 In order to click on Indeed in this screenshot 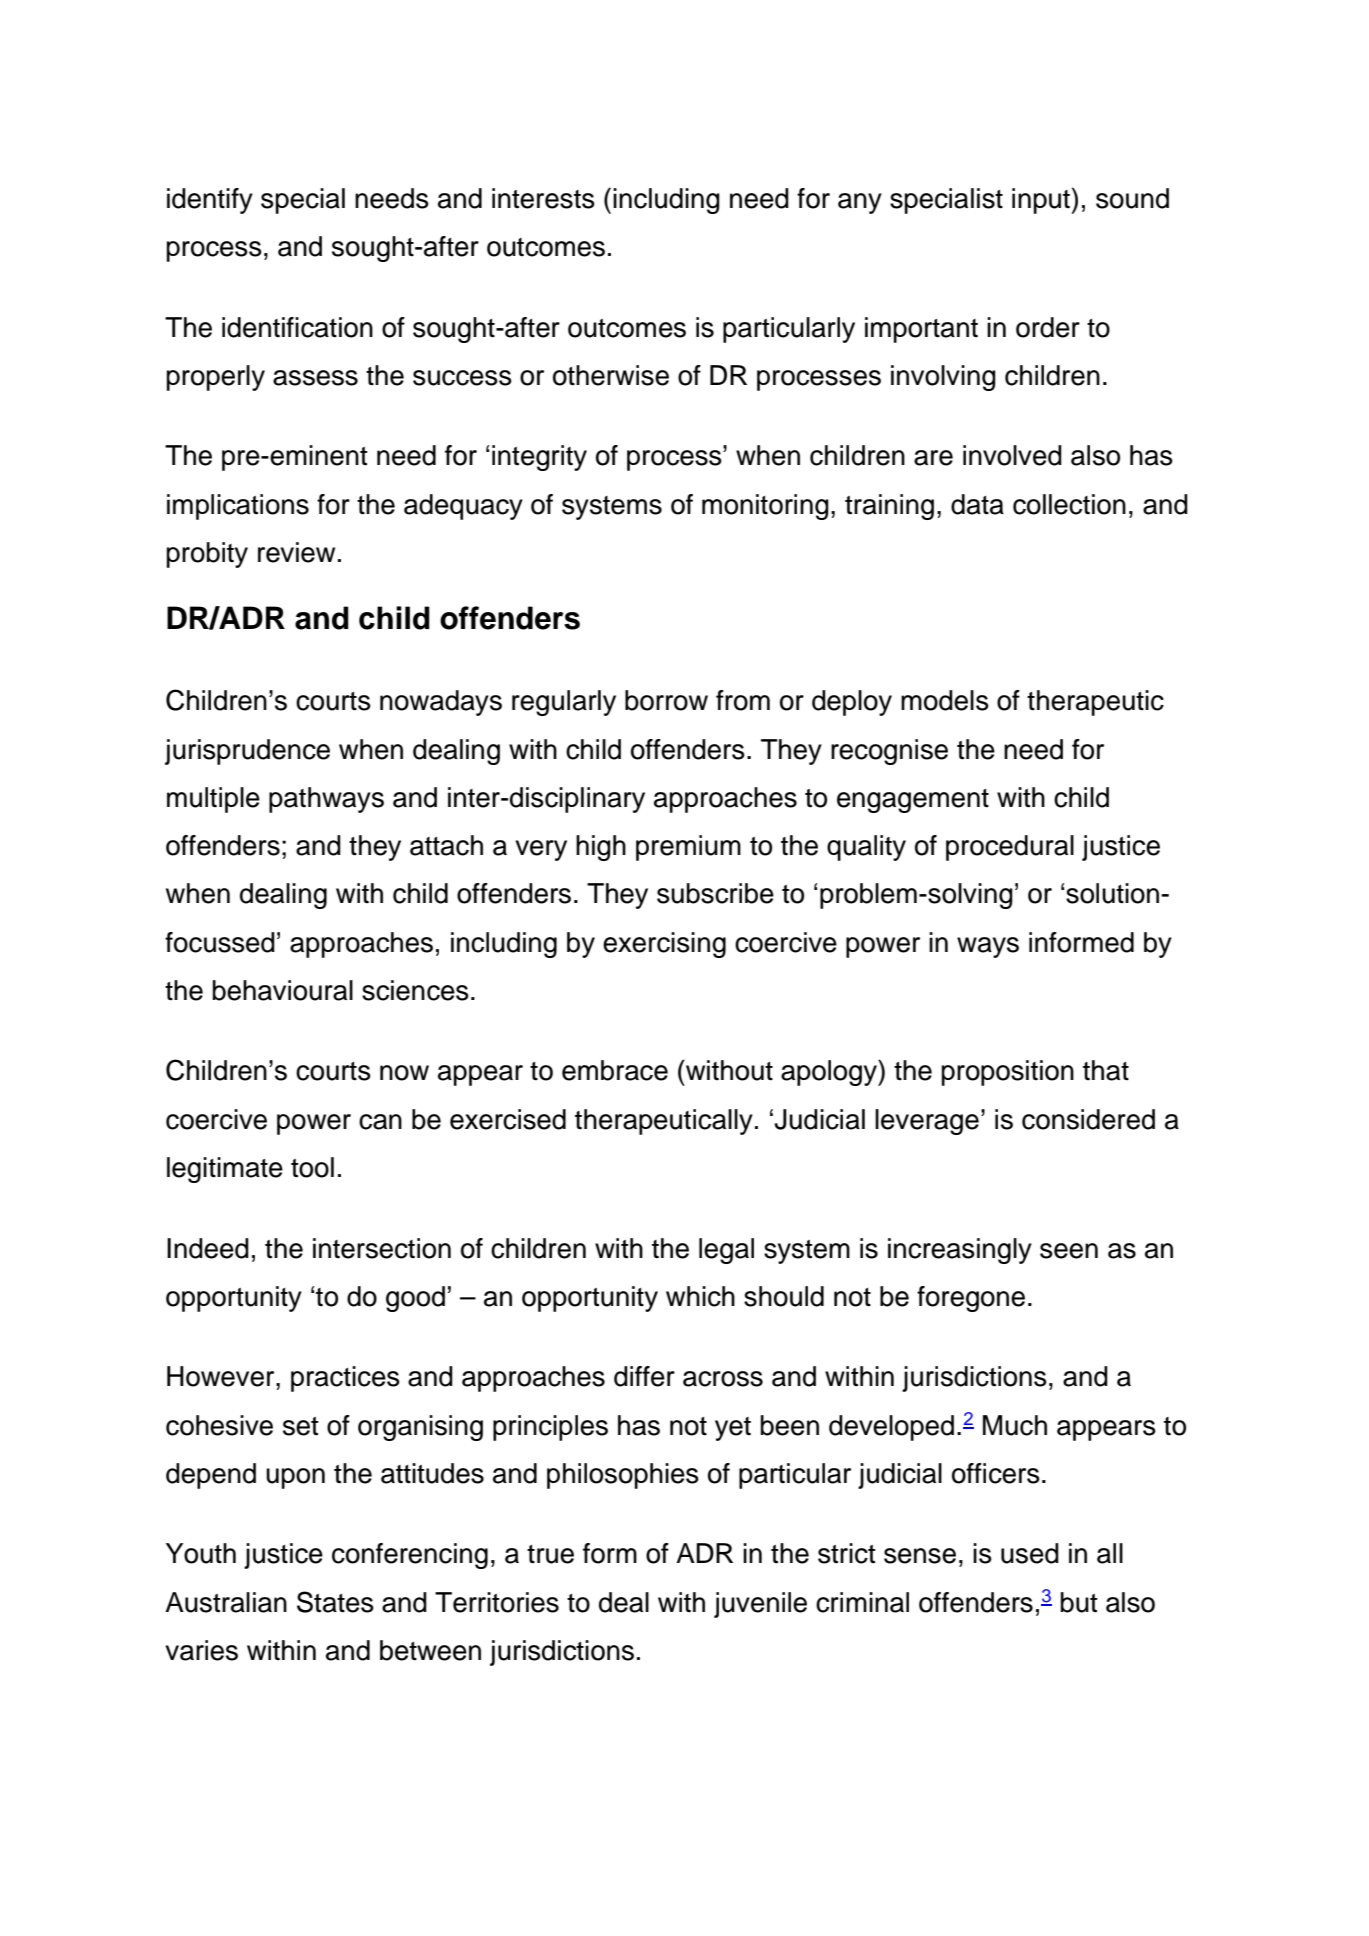, I will do `click(208, 1248)`.
